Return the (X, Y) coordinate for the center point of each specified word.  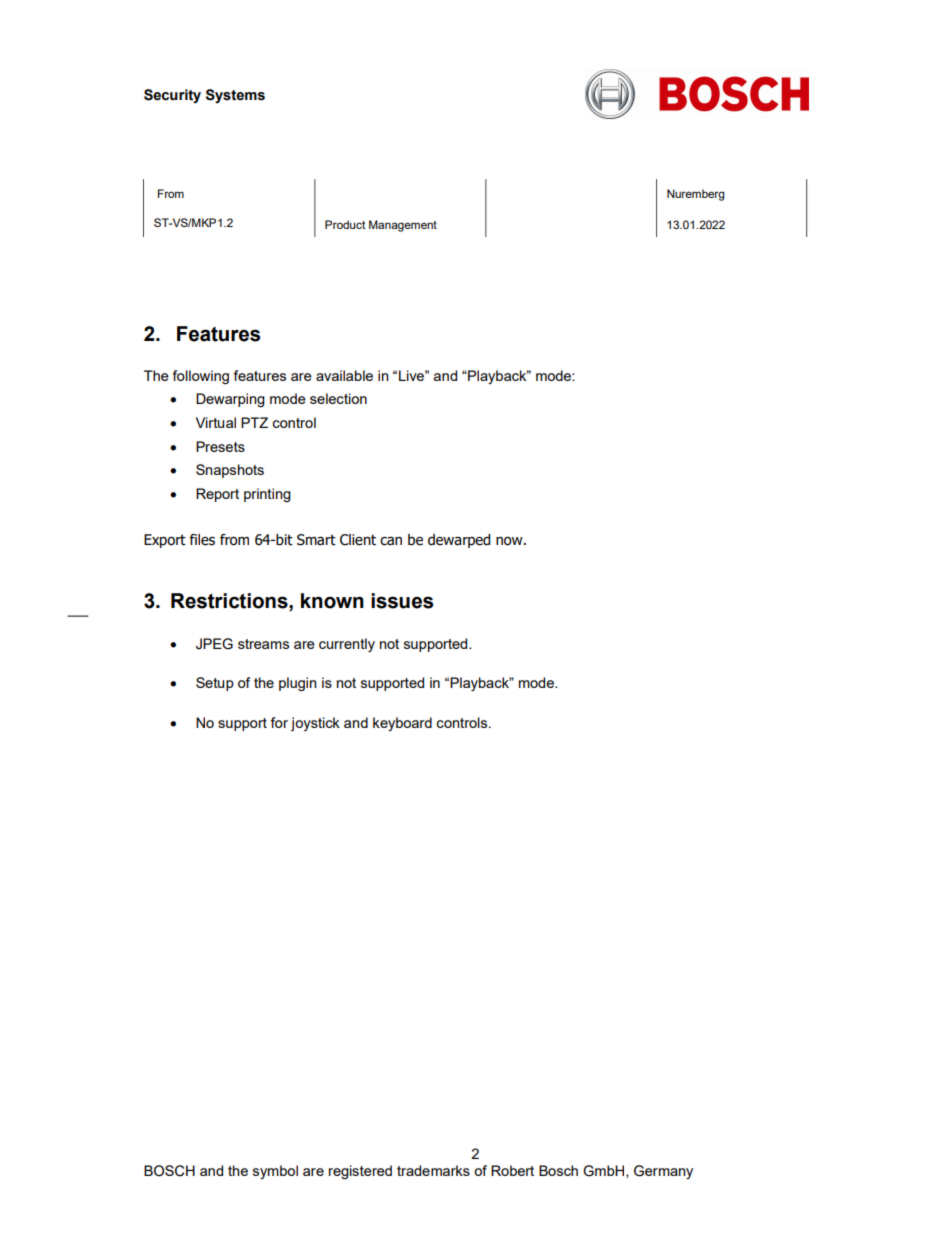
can (391, 541)
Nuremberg (695, 195)
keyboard (402, 724)
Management (403, 226)
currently (347, 645)
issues (402, 601)
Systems (235, 96)
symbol (275, 1172)
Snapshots (230, 471)
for (279, 722)
